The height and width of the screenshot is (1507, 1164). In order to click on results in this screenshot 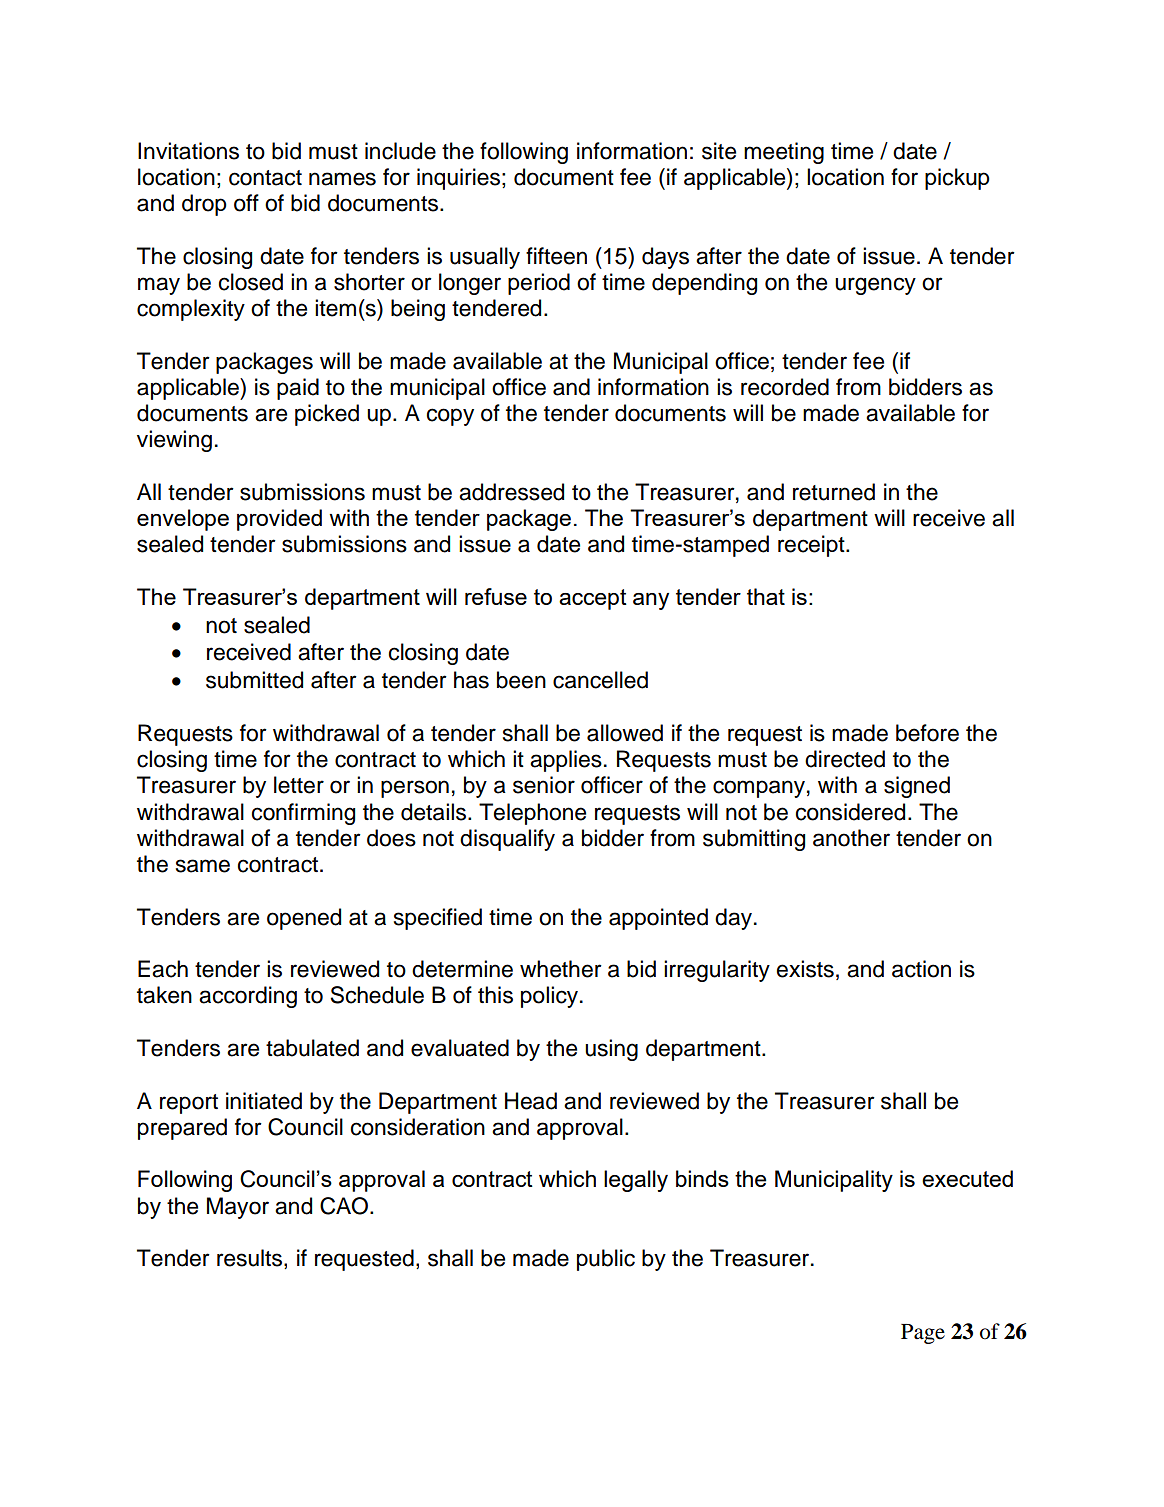, I will do `click(251, 1259)`.
